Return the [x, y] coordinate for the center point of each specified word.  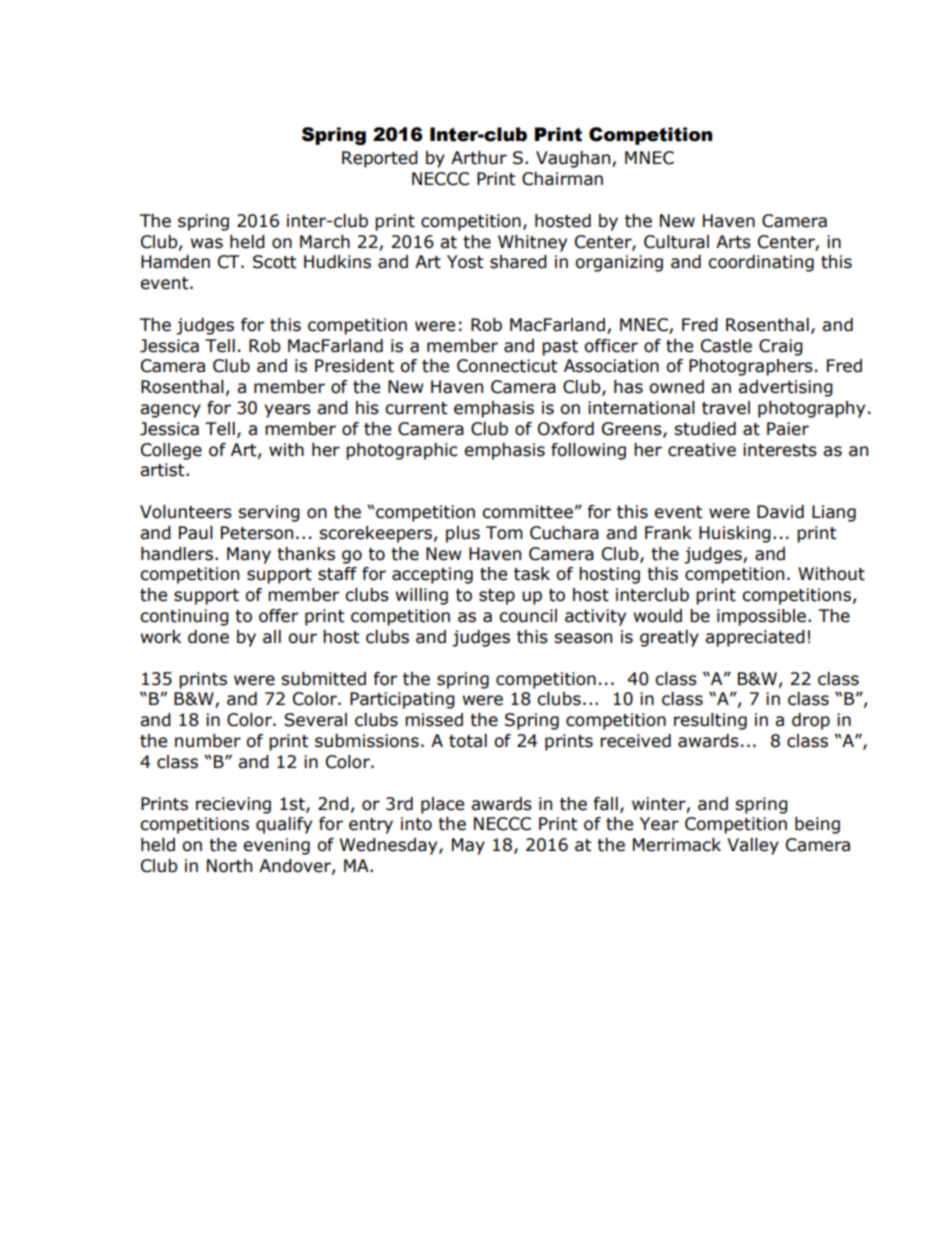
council [528, 616]
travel [726, 408]
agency [170, 411]
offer [278, 616]
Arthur [479, 158]
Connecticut [507, 366]
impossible [761, 617]
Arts [733, 242]
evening [276, 846]
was [207, 243]
